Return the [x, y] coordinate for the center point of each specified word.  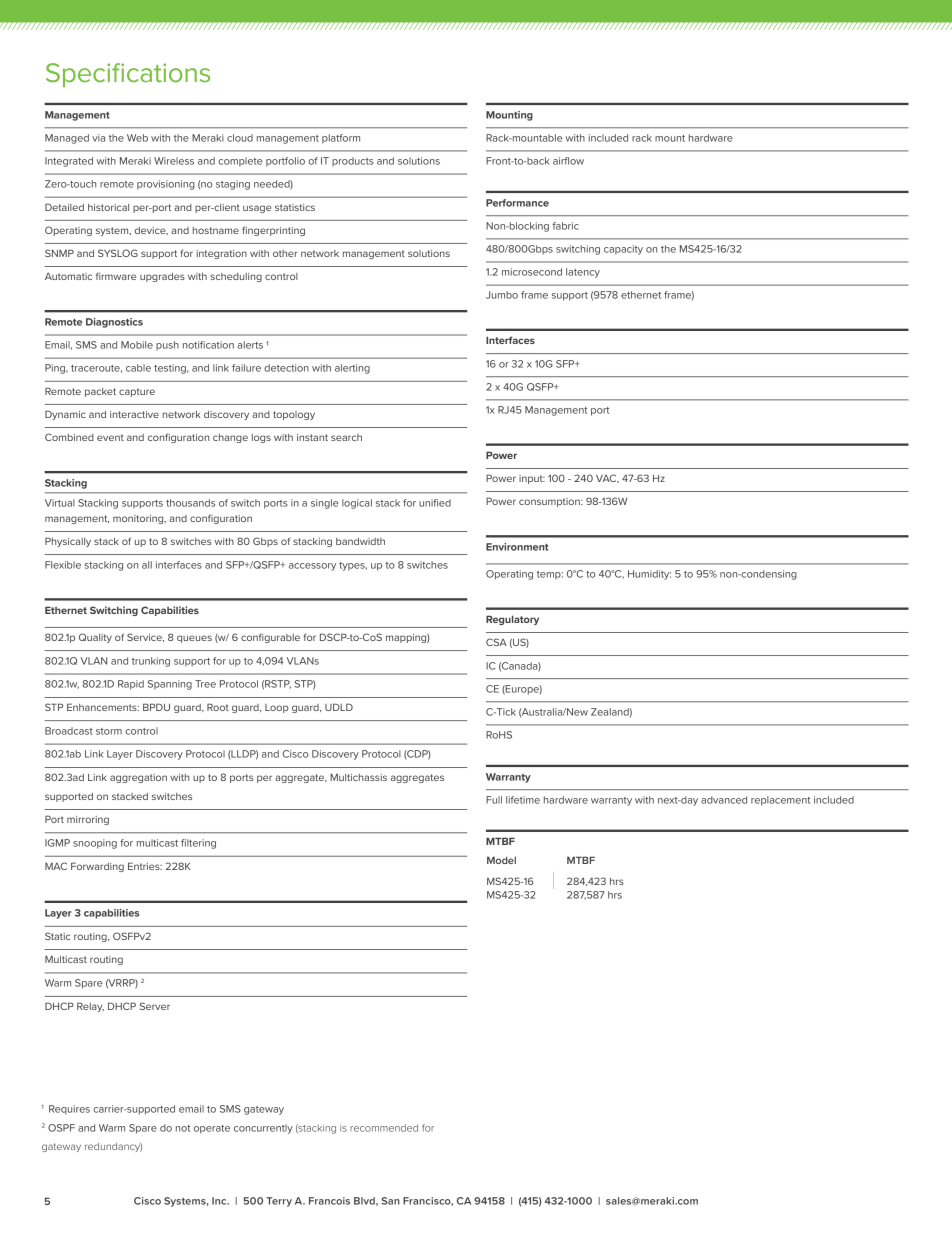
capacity [623, 250]
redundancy [113, 1147]
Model [501, 860]
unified [435, 503]
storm [109, 731]
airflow [568, 161]
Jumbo [502, 295]
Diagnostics [114, 323]
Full [494, 800]
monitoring [139, 519]
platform [341, 139]
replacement [780, 801]
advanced [724, 800]
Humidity [649, 575]
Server [155, 1006]
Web [137, 138]
